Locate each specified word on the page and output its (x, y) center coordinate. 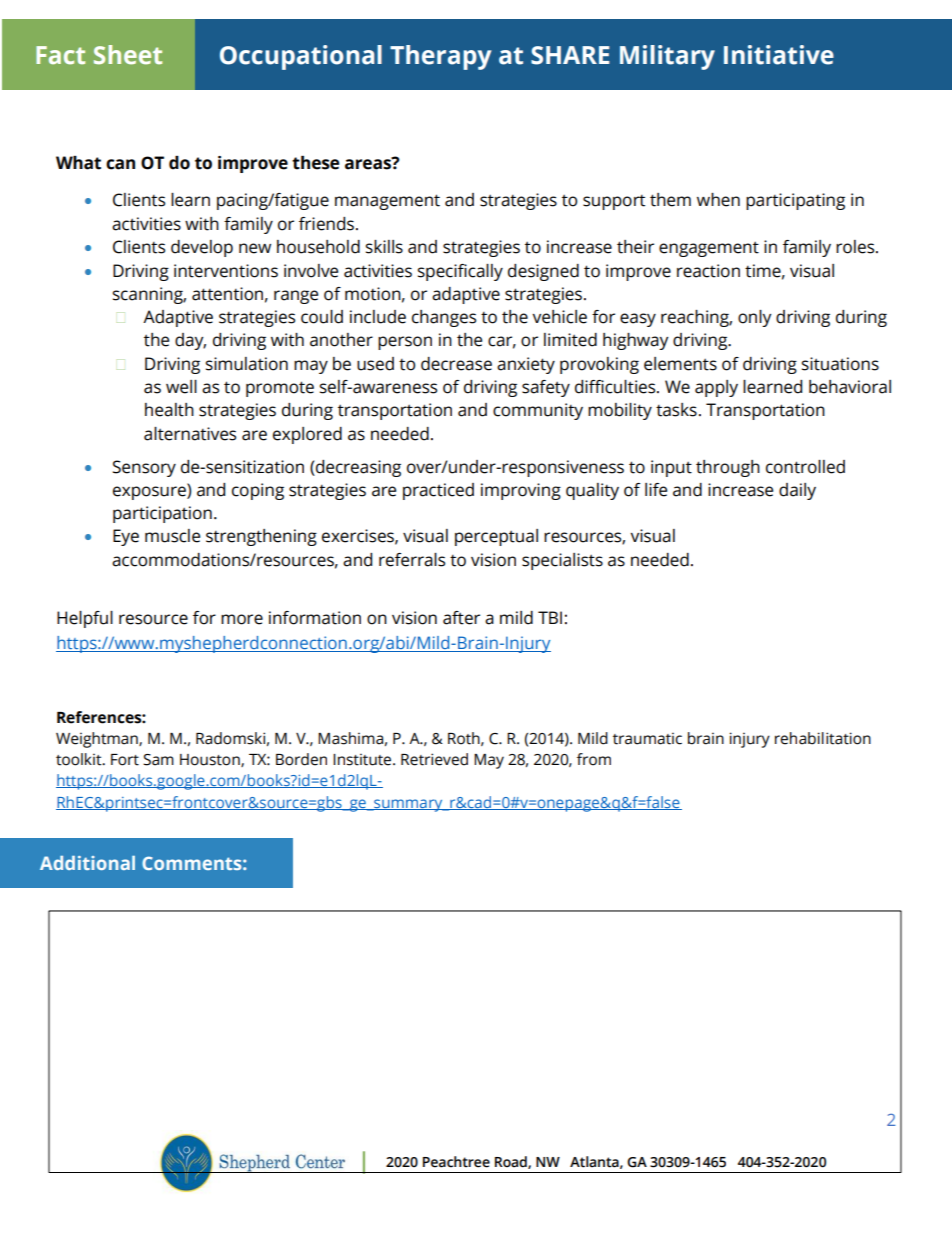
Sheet (128, 55)
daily (797, 491)
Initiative (779, 55)
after (461, 618)
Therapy (440, 57)
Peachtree (456, 1162)
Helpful (85, 619)
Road (512, 1162)
